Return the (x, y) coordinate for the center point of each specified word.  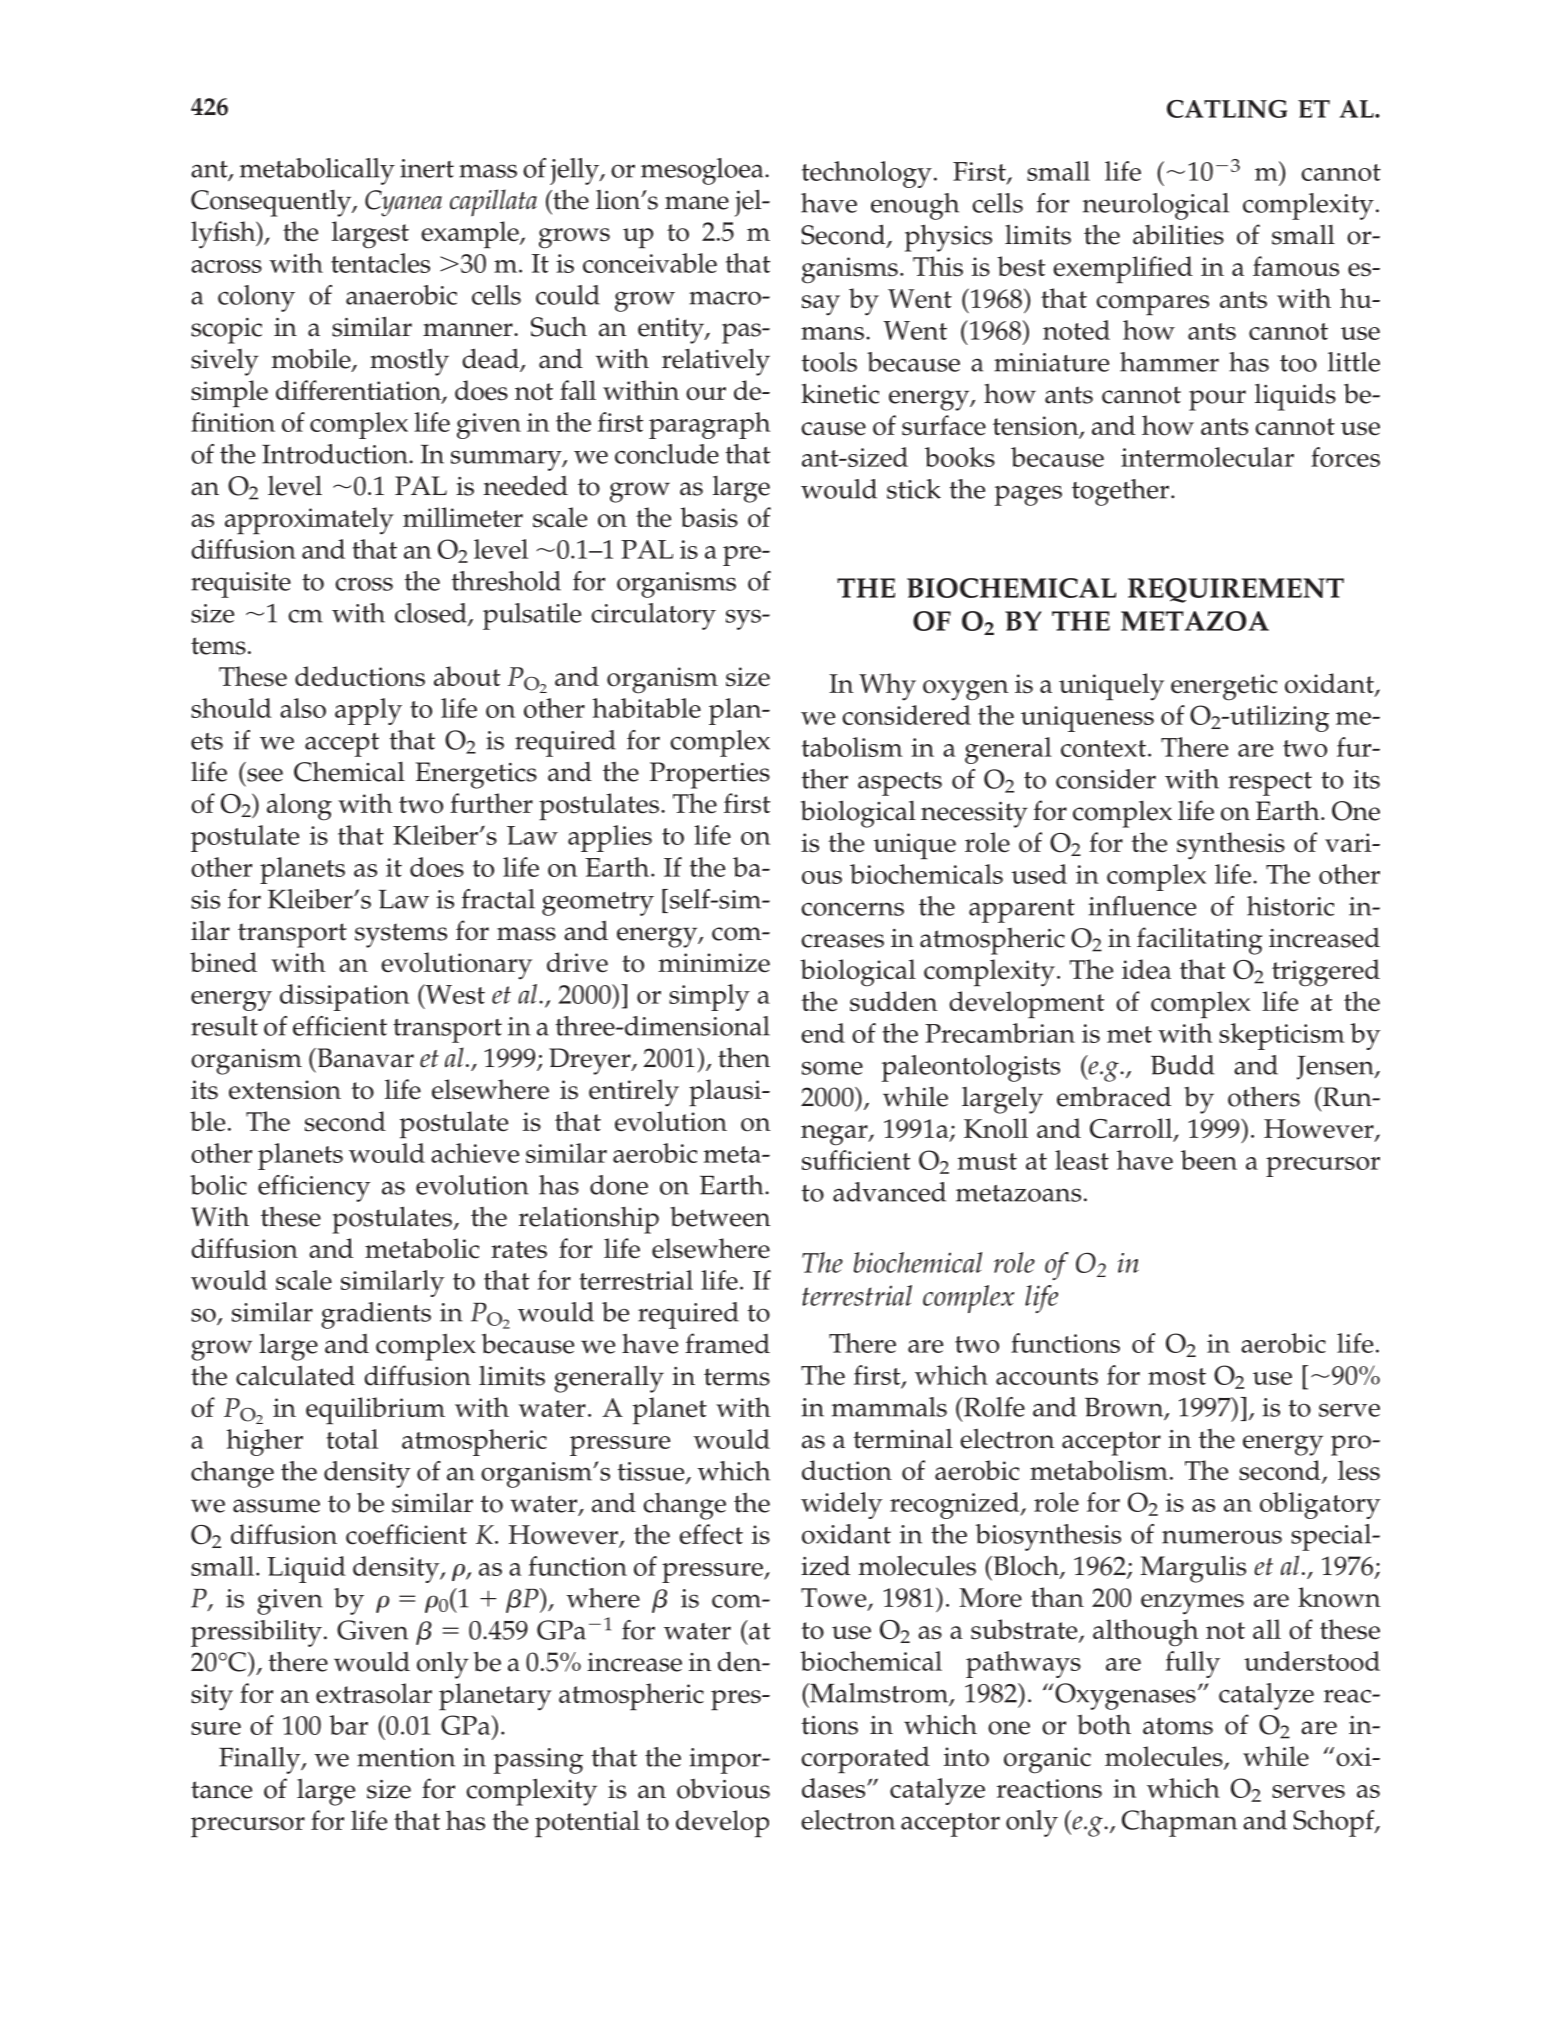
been (1209, 1160)
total (352, 1439)
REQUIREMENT (1236, 590)
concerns (852, 909)
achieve (475, 1153)
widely (841, 1505)
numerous (1222, 1537)
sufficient (856, 1160)
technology (867, 174)
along (299, 807)
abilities (1178, 234)
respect (1270, 784)
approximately (309, 521)
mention (406, 1757)
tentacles (380, 263)
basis (709, 517)
